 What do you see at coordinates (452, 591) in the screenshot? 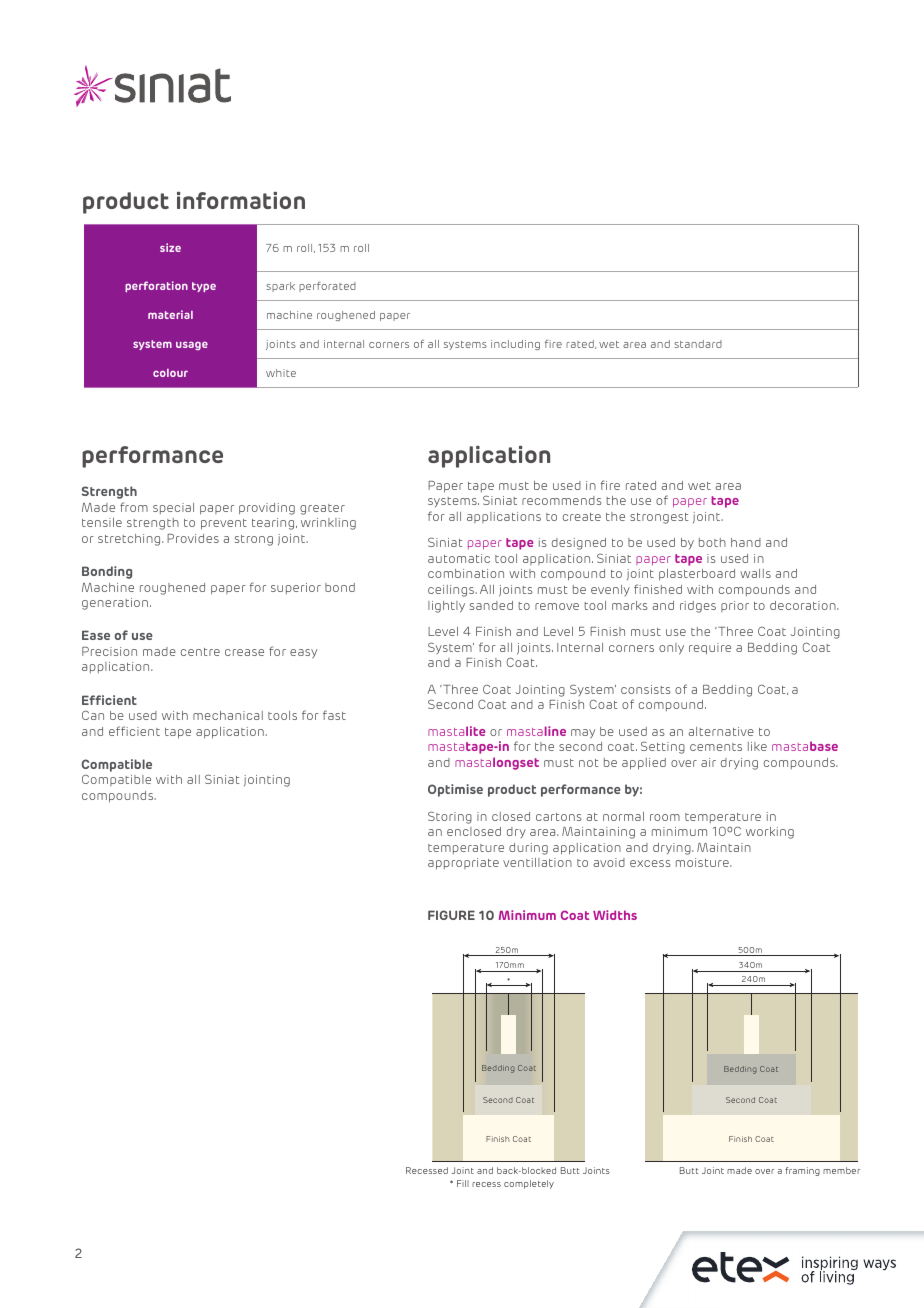
I see `ceilings` at bounding box center [452, 591].
